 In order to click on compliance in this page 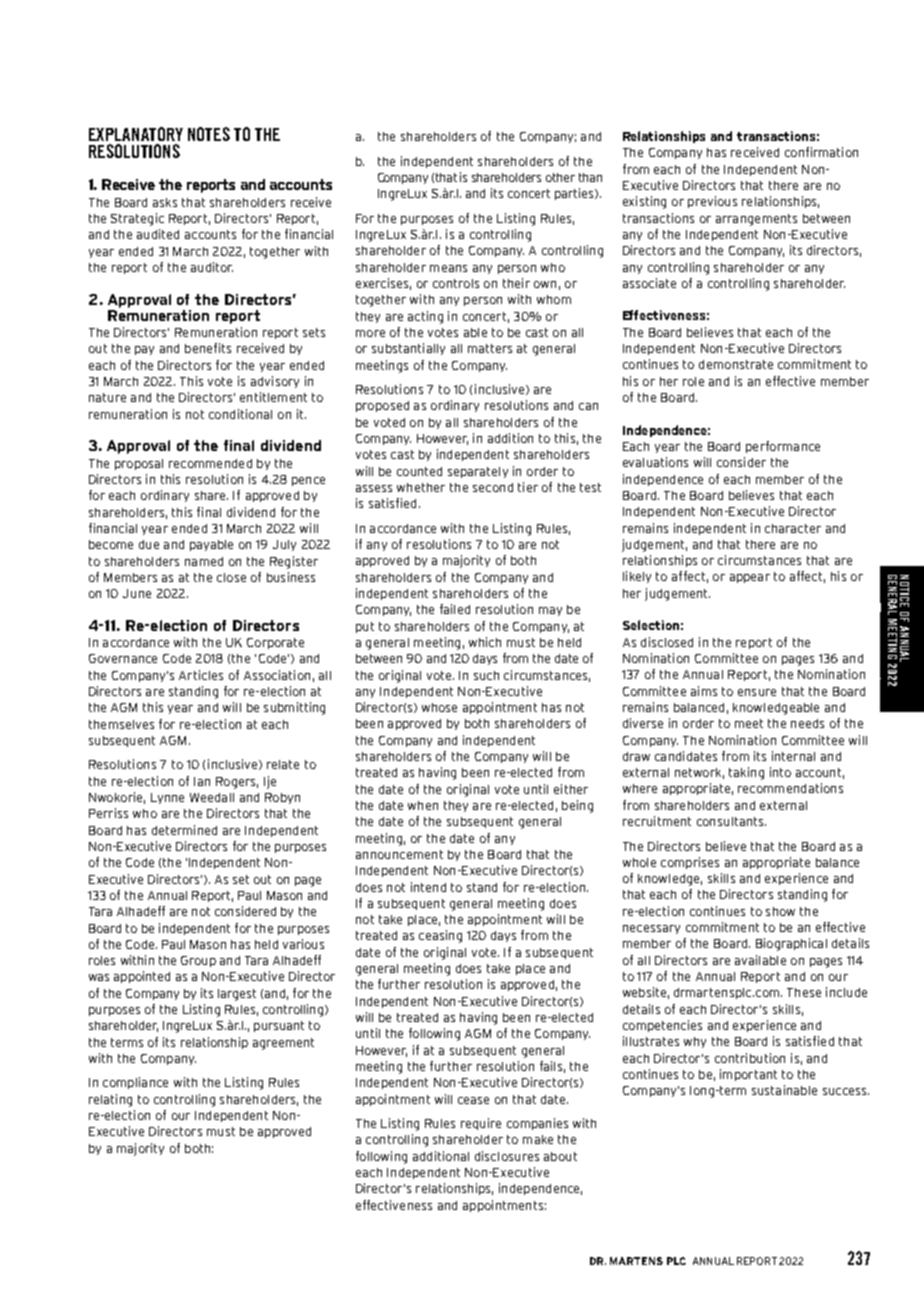, I will do `click(135, 1083)`.
